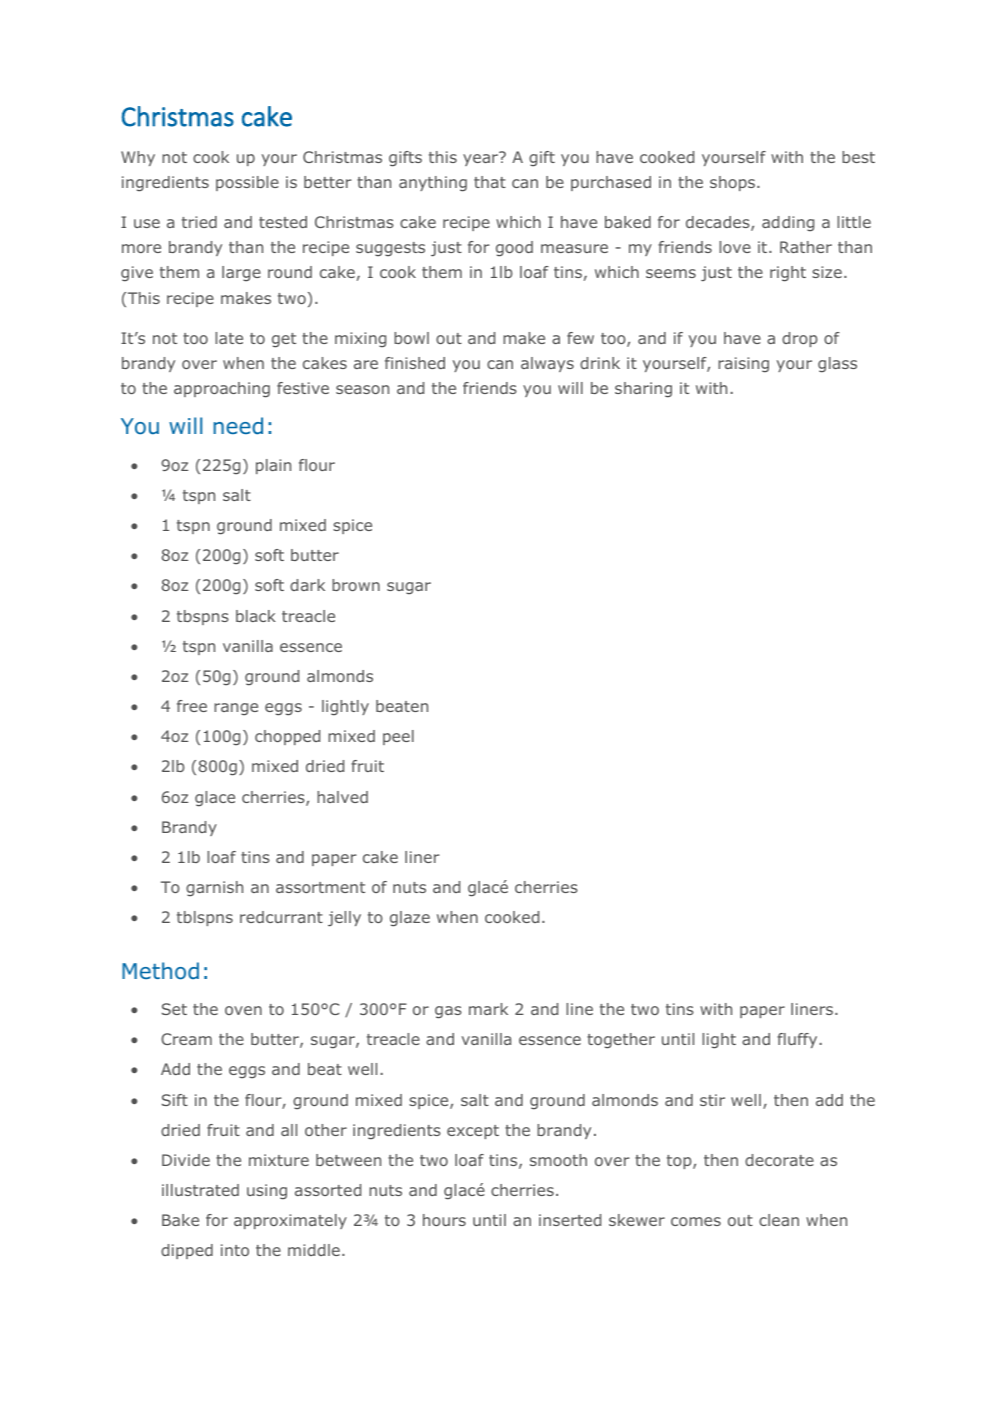 The image size is (997, 1411). I want to click on sharing, so click(643, 389).
